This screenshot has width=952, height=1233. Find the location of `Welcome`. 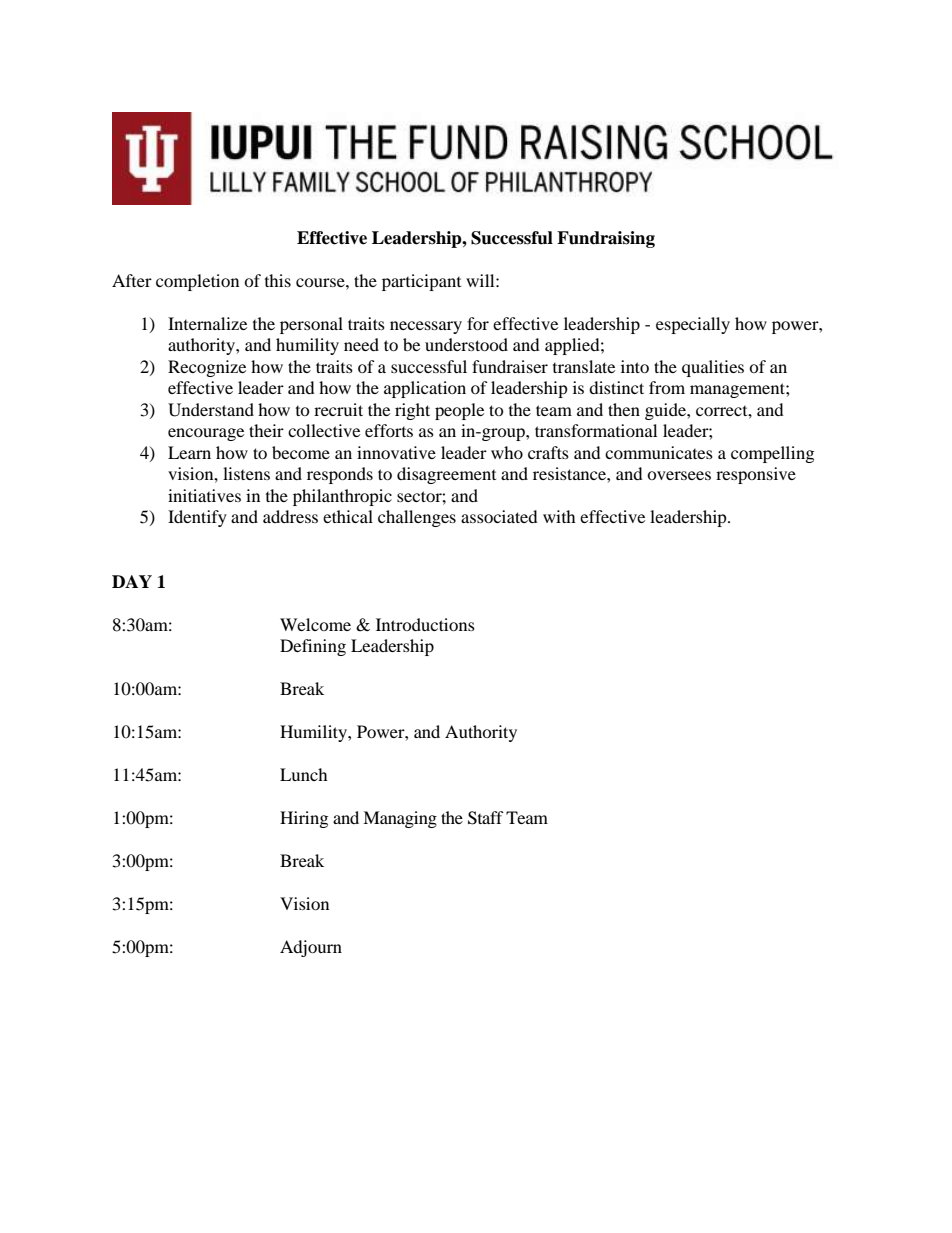

Welcome is located at coordinates (315, 624).
